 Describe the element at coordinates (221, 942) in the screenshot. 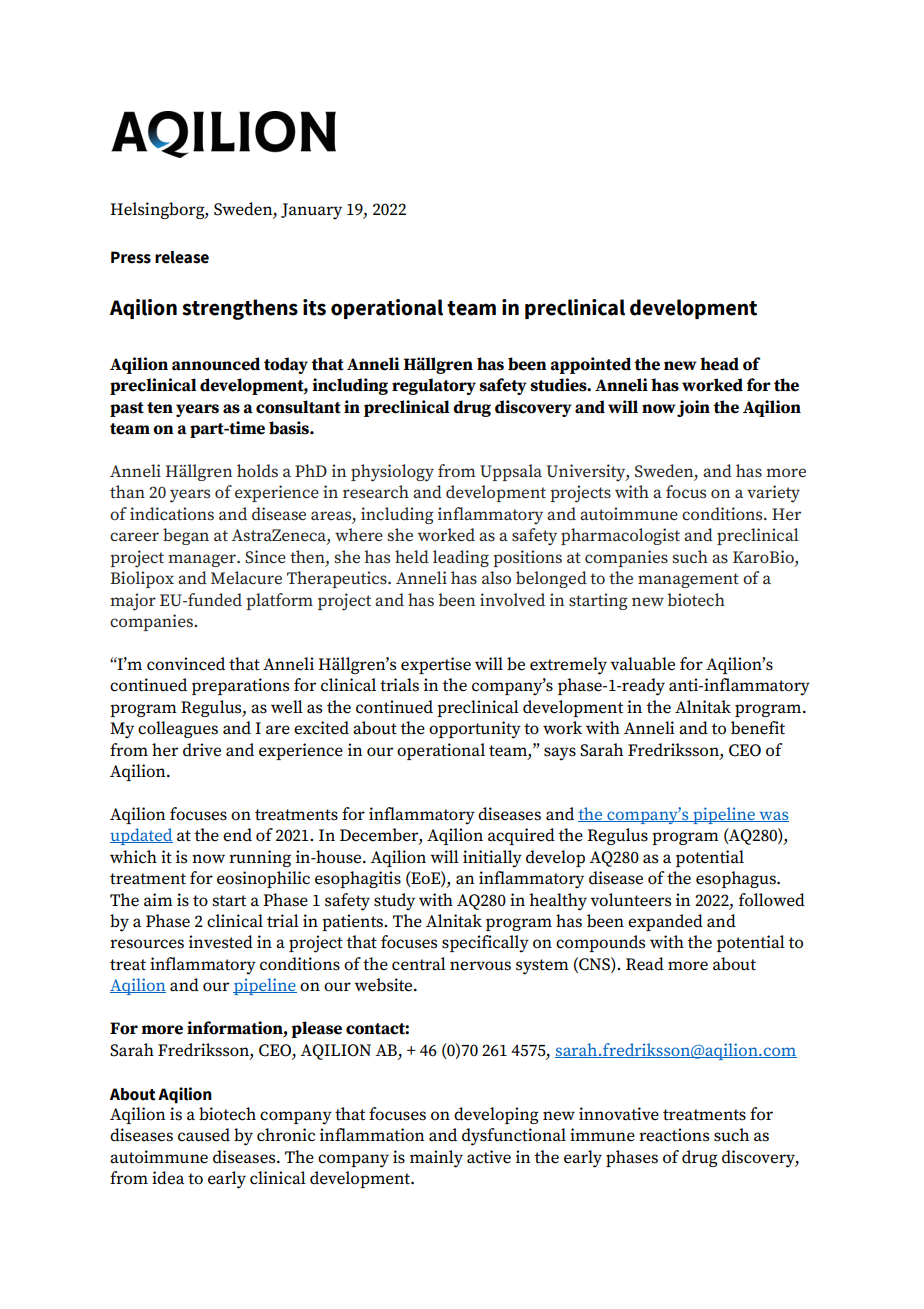

I see `invested` at that location.
